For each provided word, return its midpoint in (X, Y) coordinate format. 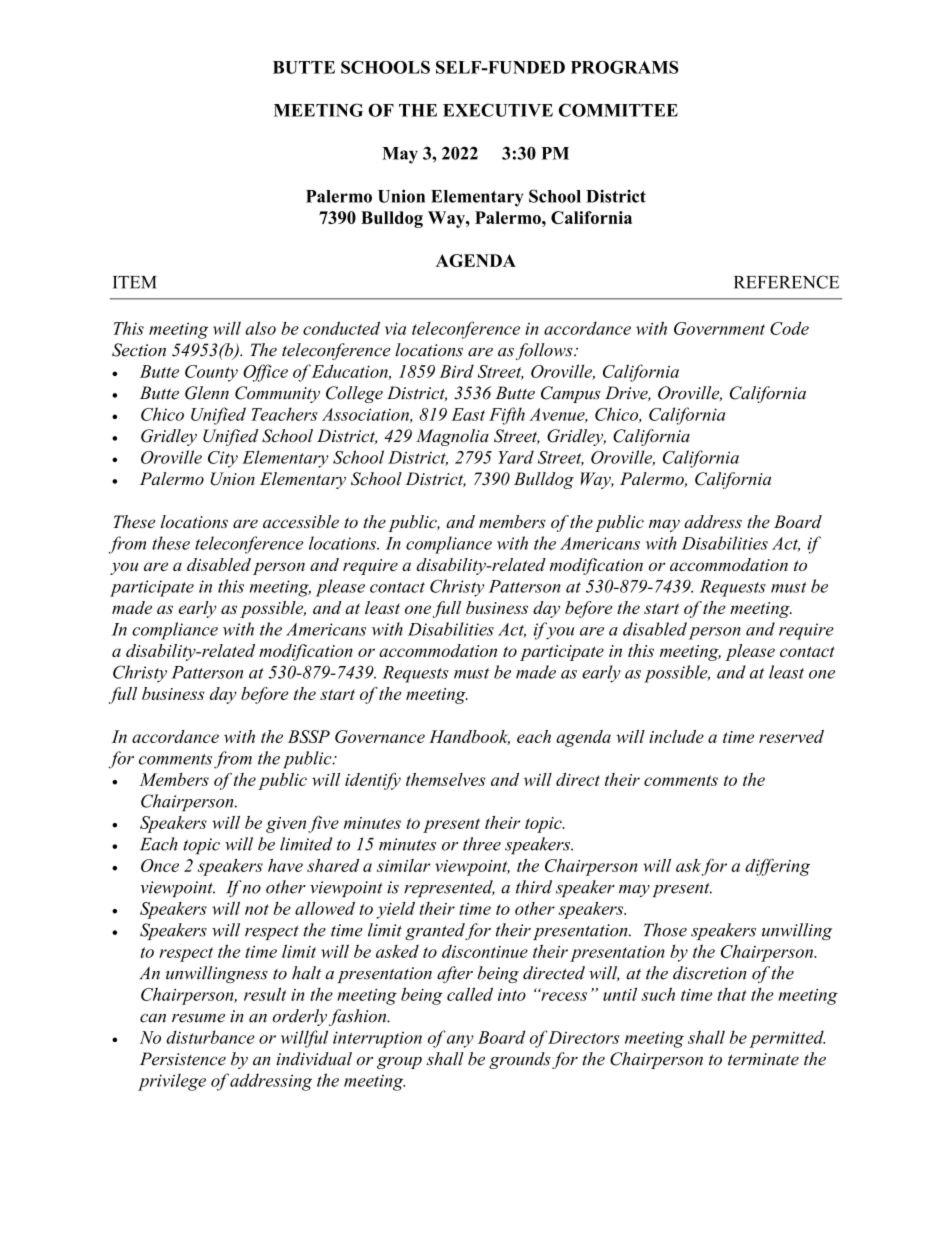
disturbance (210, 1037)
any (460, 1041)
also (260, 328)
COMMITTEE (618, 110)
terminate (763, 1059)
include (676, 736)
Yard (516, 457)
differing (777, 867)
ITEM (135, 282)
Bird (456, 371)
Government (719, 328)
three (482, 844)
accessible (301, 521)
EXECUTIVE (498, 110)
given (286, 825)
